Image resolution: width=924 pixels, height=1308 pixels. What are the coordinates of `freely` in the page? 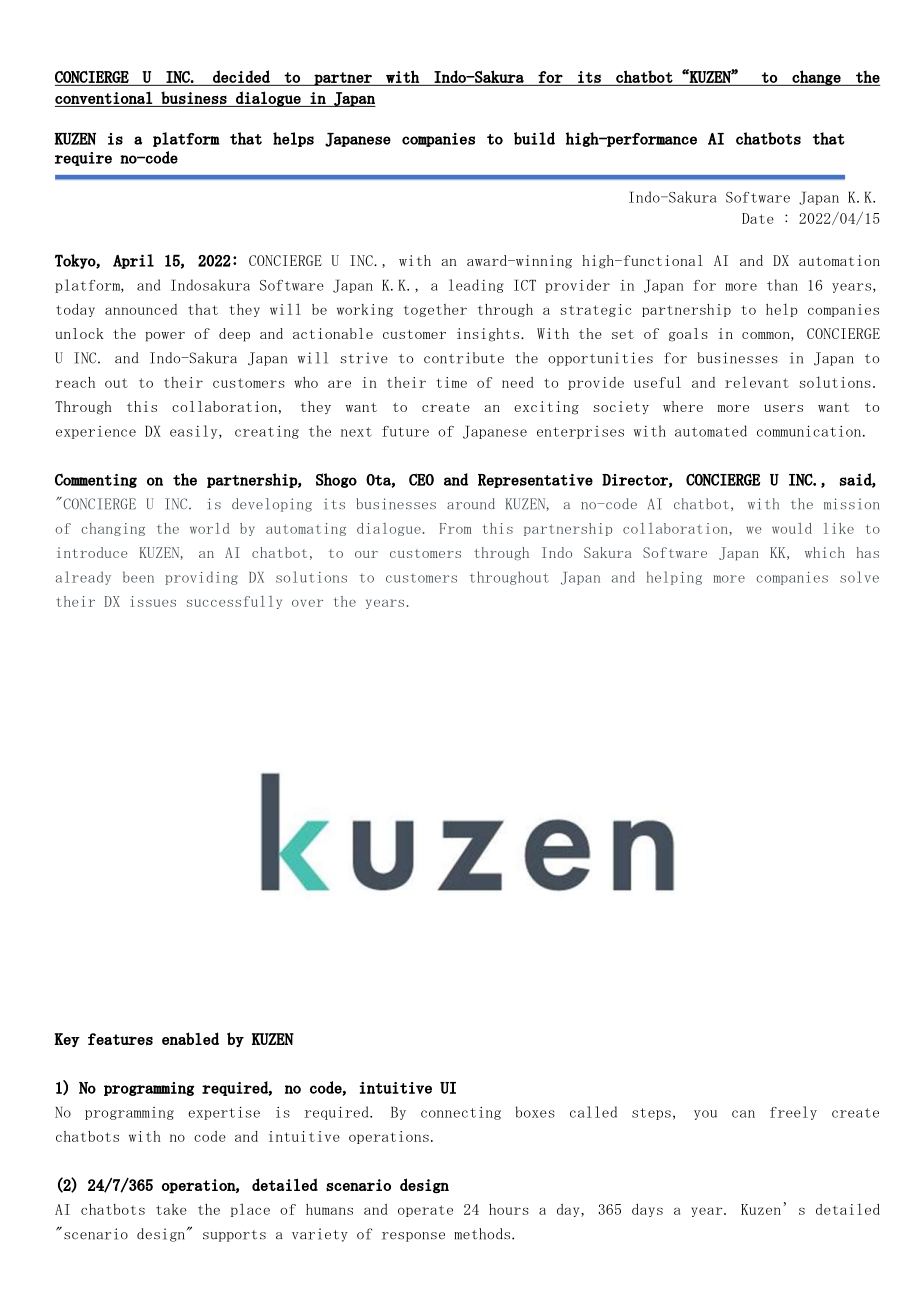 It's located at (793, 1113).
